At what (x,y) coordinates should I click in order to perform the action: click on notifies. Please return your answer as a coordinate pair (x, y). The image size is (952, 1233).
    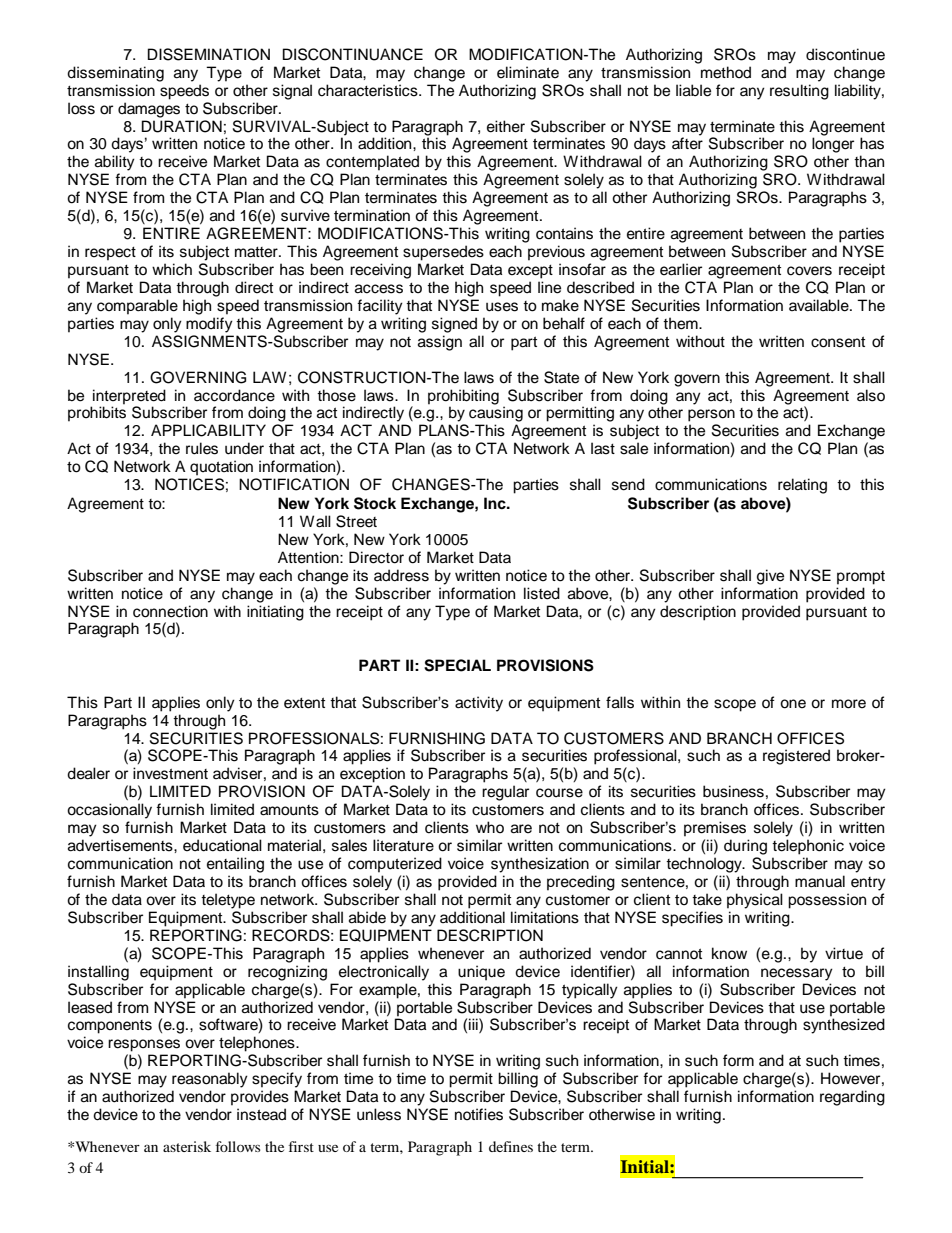
    Looking at the image, I should click on (479, 1114).
